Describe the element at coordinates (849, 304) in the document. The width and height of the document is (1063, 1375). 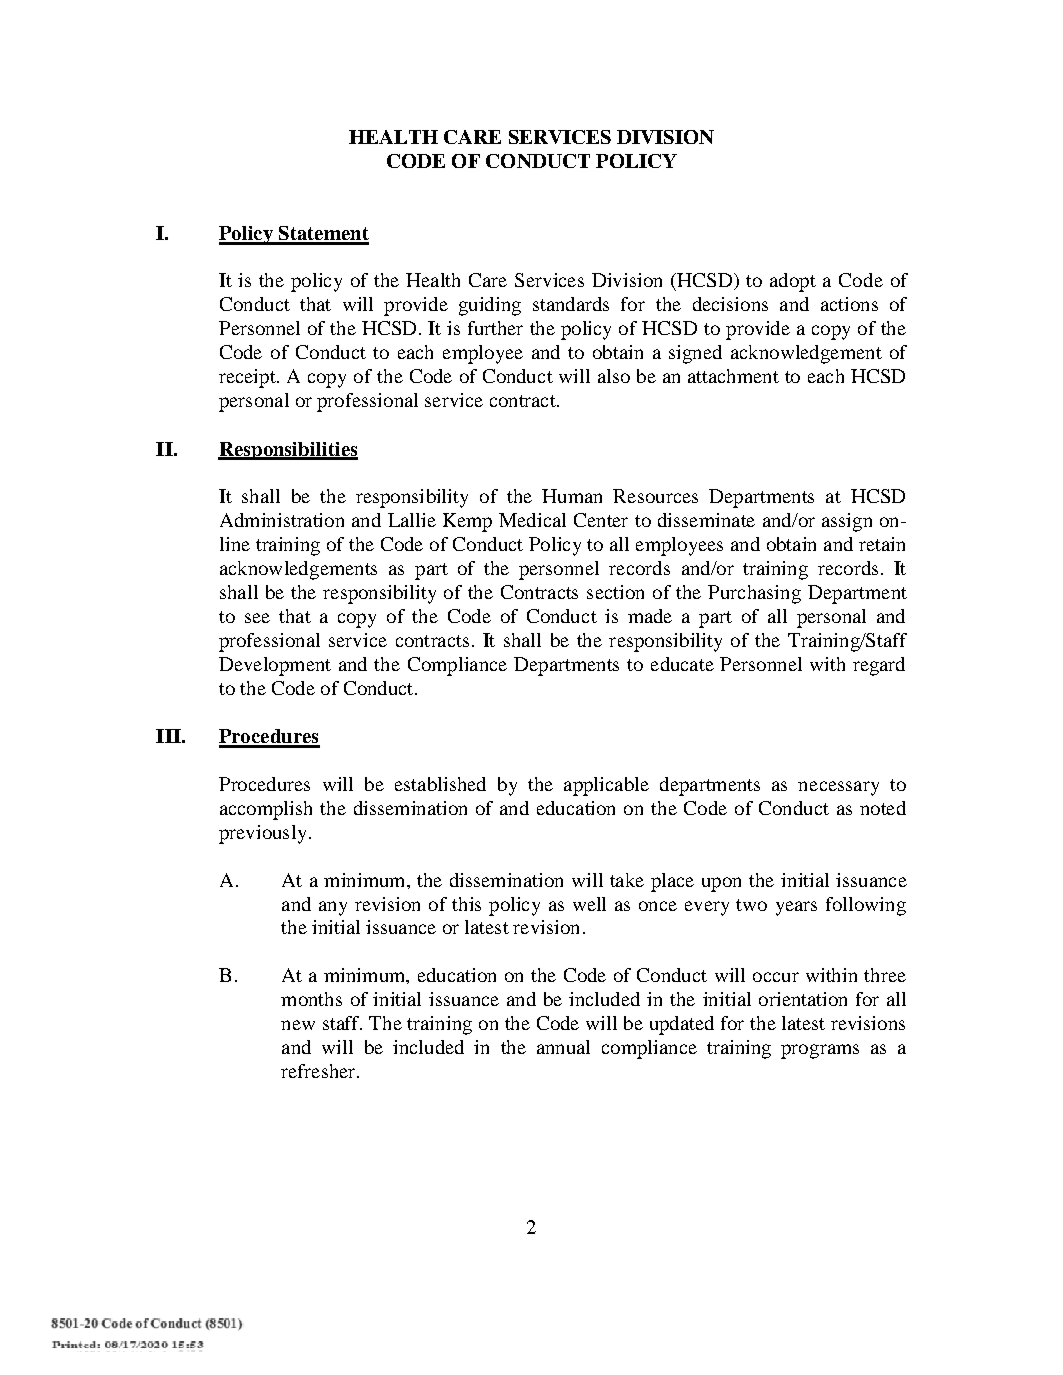
I see `actions` at that location.
